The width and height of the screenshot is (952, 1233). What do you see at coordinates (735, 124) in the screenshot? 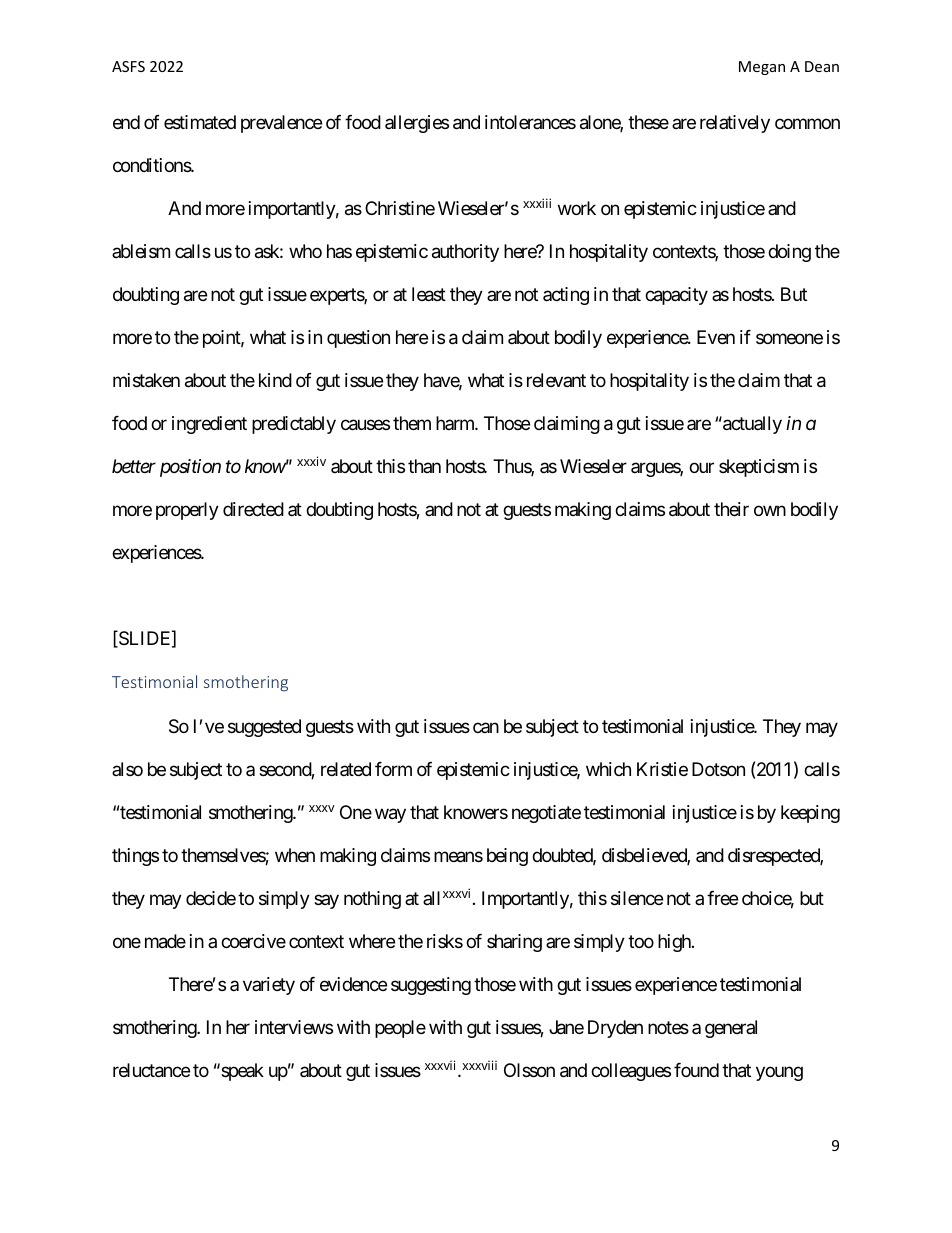
I see `relatively` at bounding box center [735, 124].
